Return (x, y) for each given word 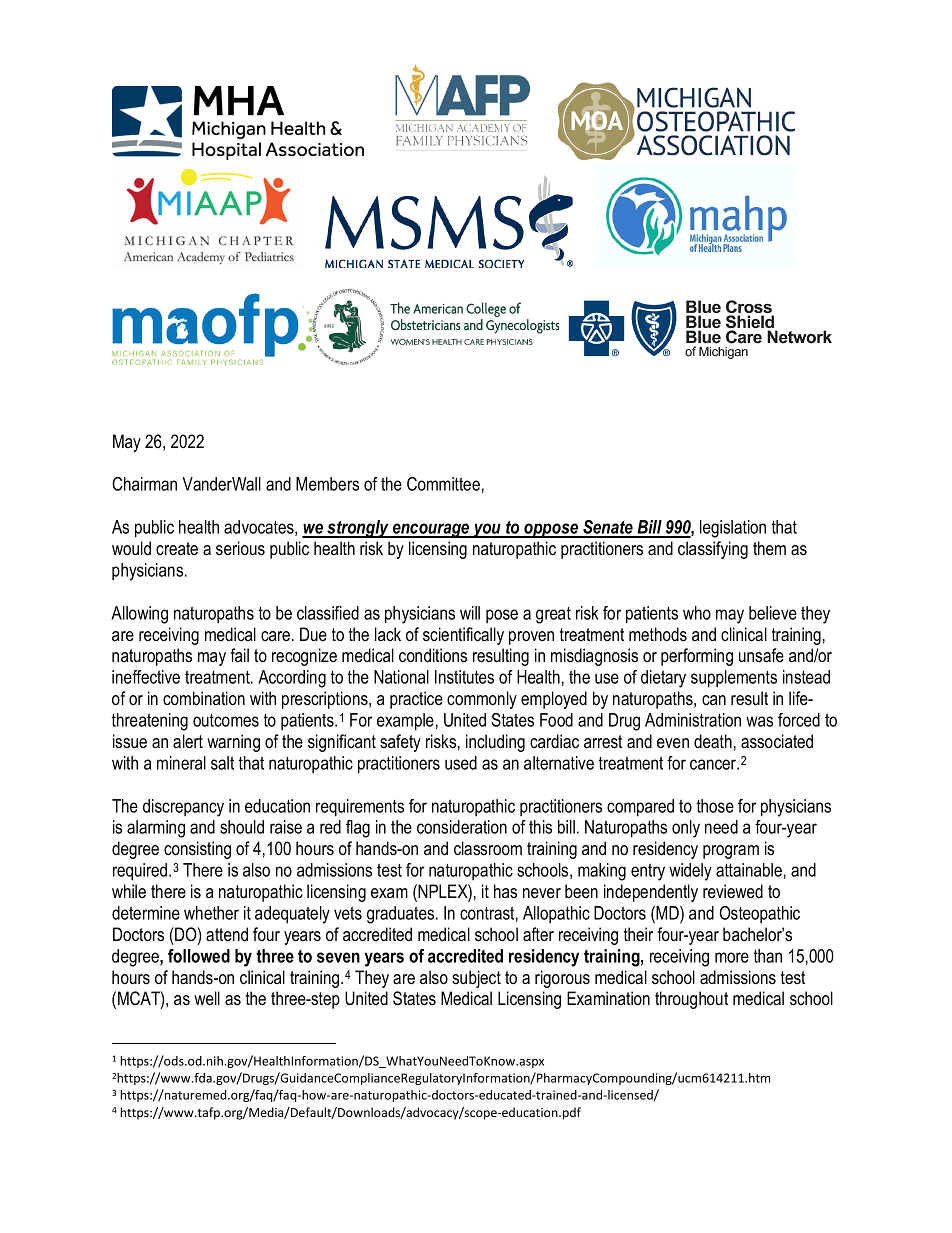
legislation (733, 529)
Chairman (144, 484)
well (207, 998)
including (495, 743)
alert (188, 741)
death (713, 741)
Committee (443, 484)
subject (476, 979)
